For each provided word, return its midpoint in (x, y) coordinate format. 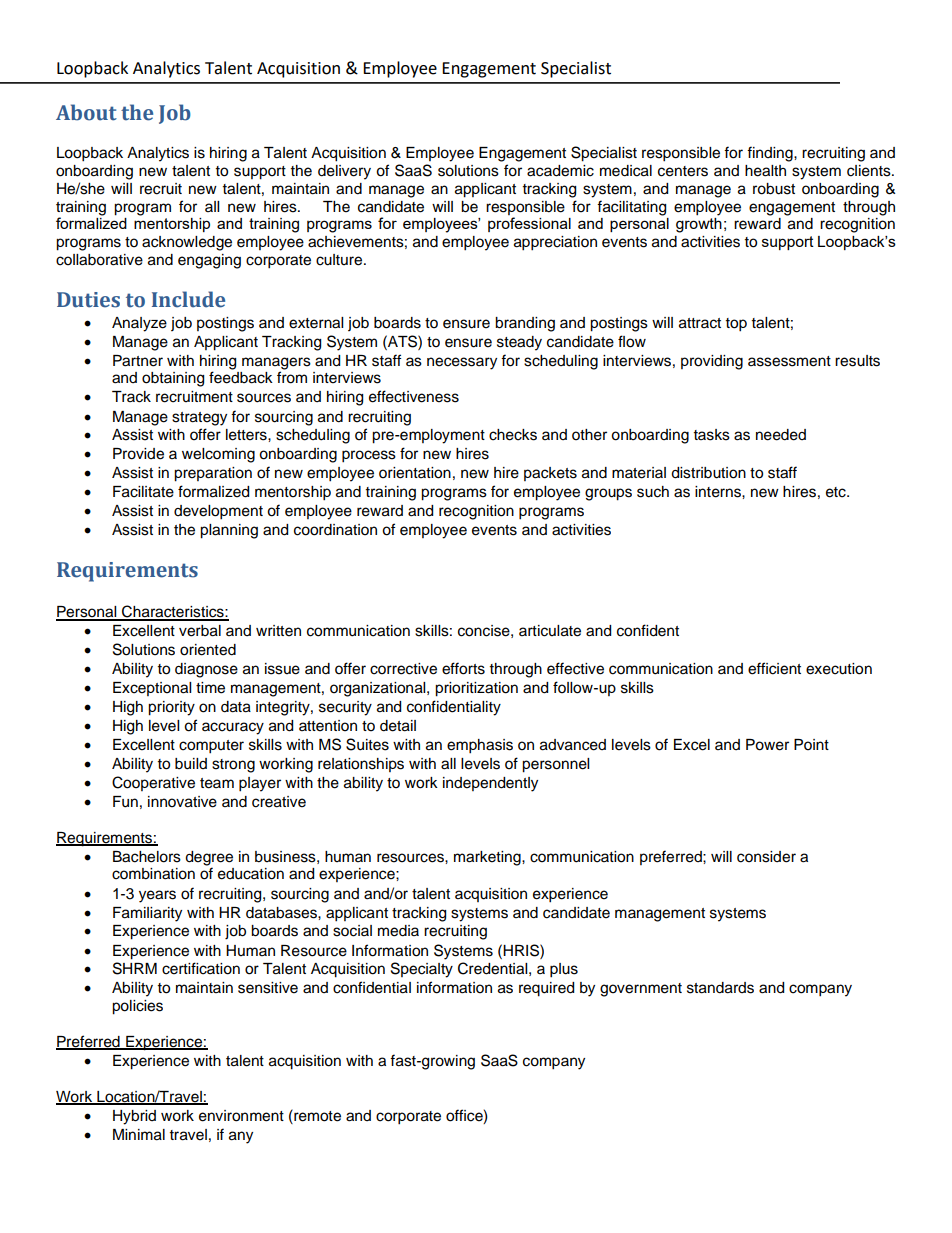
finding (771, 154)
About (86, 112)
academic (560, 171)
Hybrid (134, 1117)
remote (316, 1115)
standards (720, 988)
